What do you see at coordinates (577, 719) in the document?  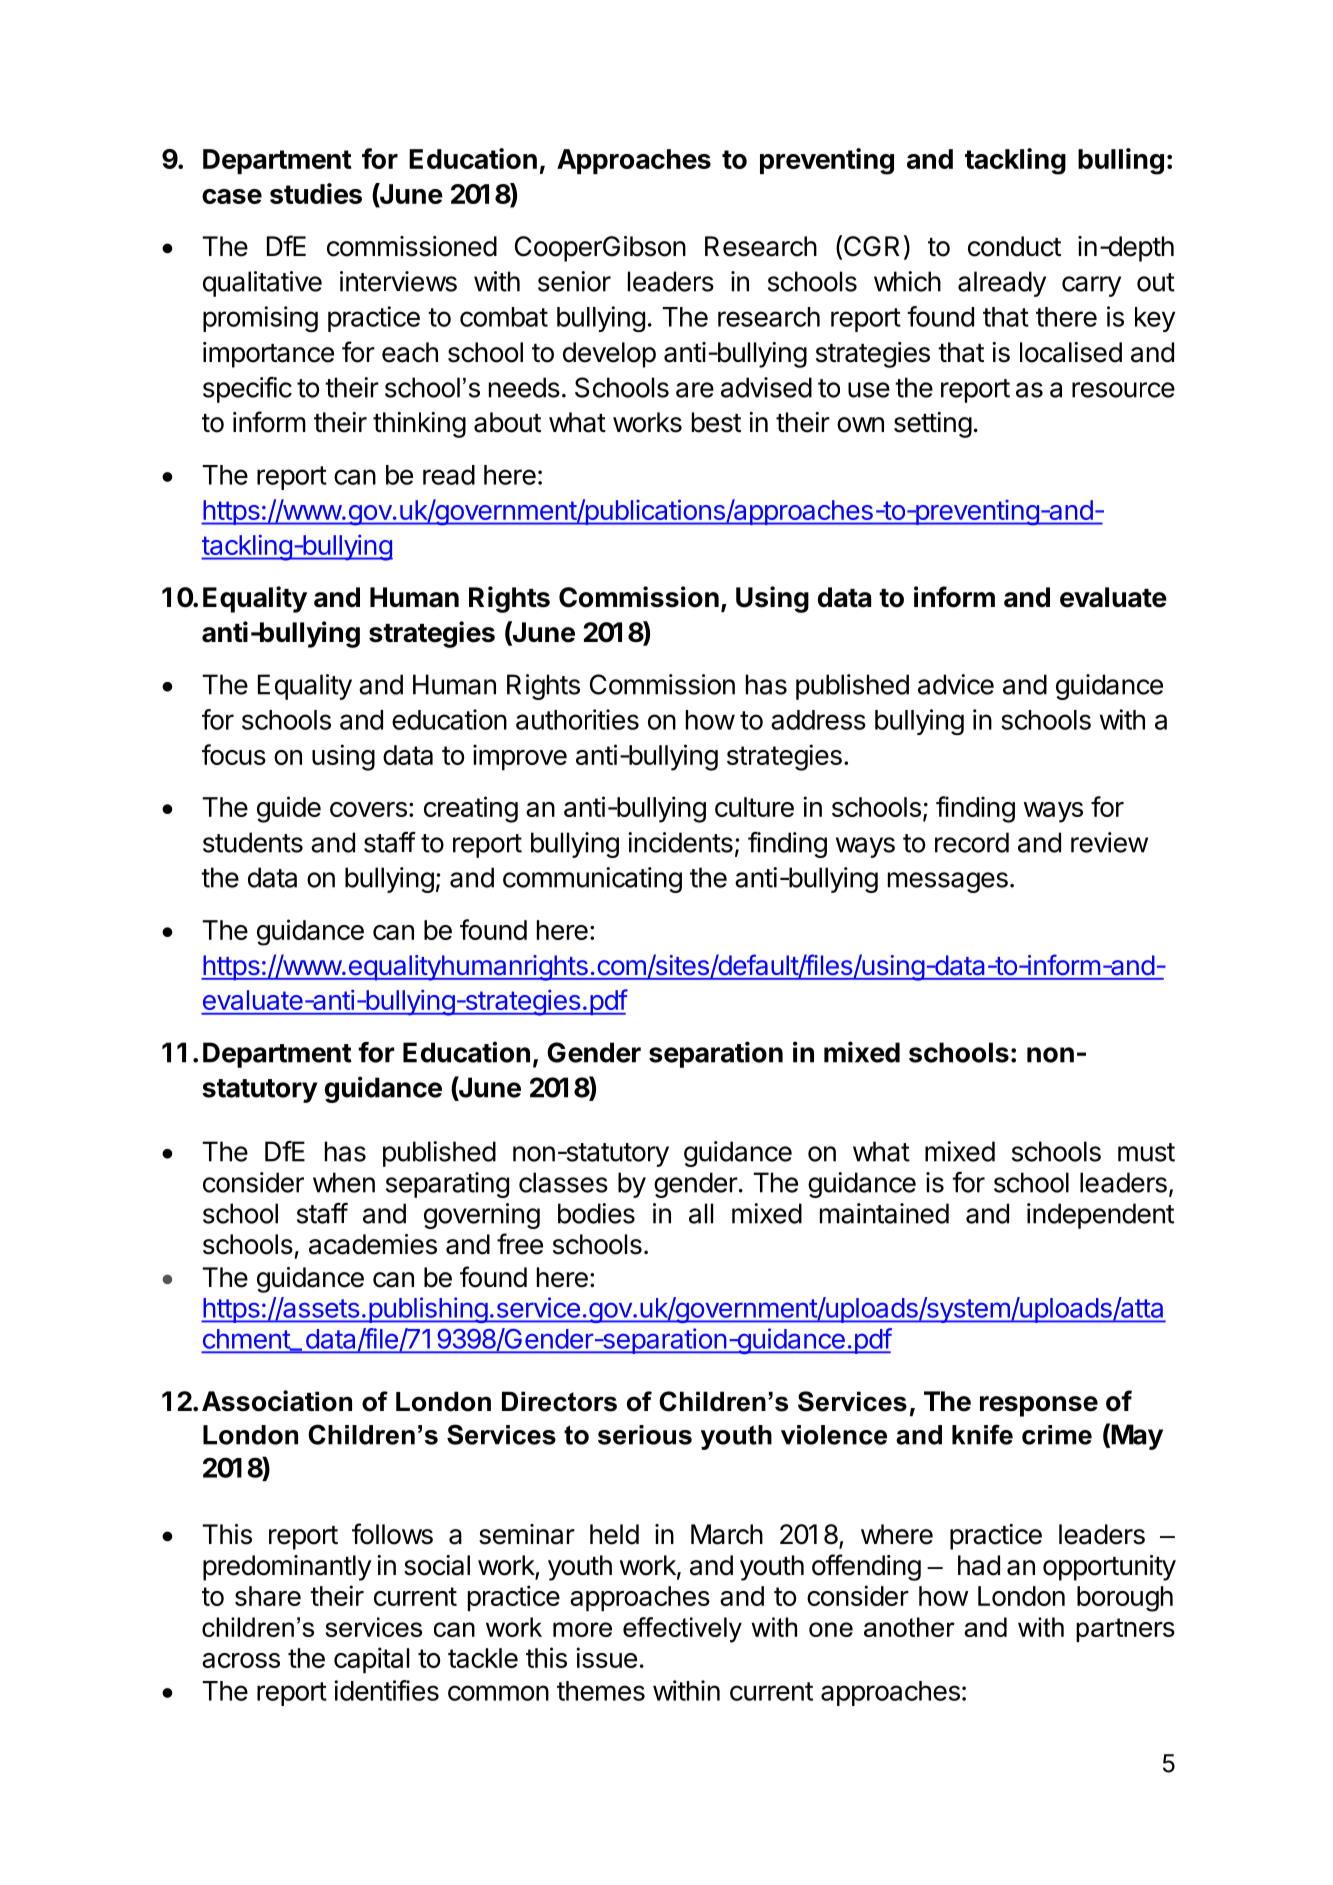 I see `authorities` at bounding box center [577, 719].
